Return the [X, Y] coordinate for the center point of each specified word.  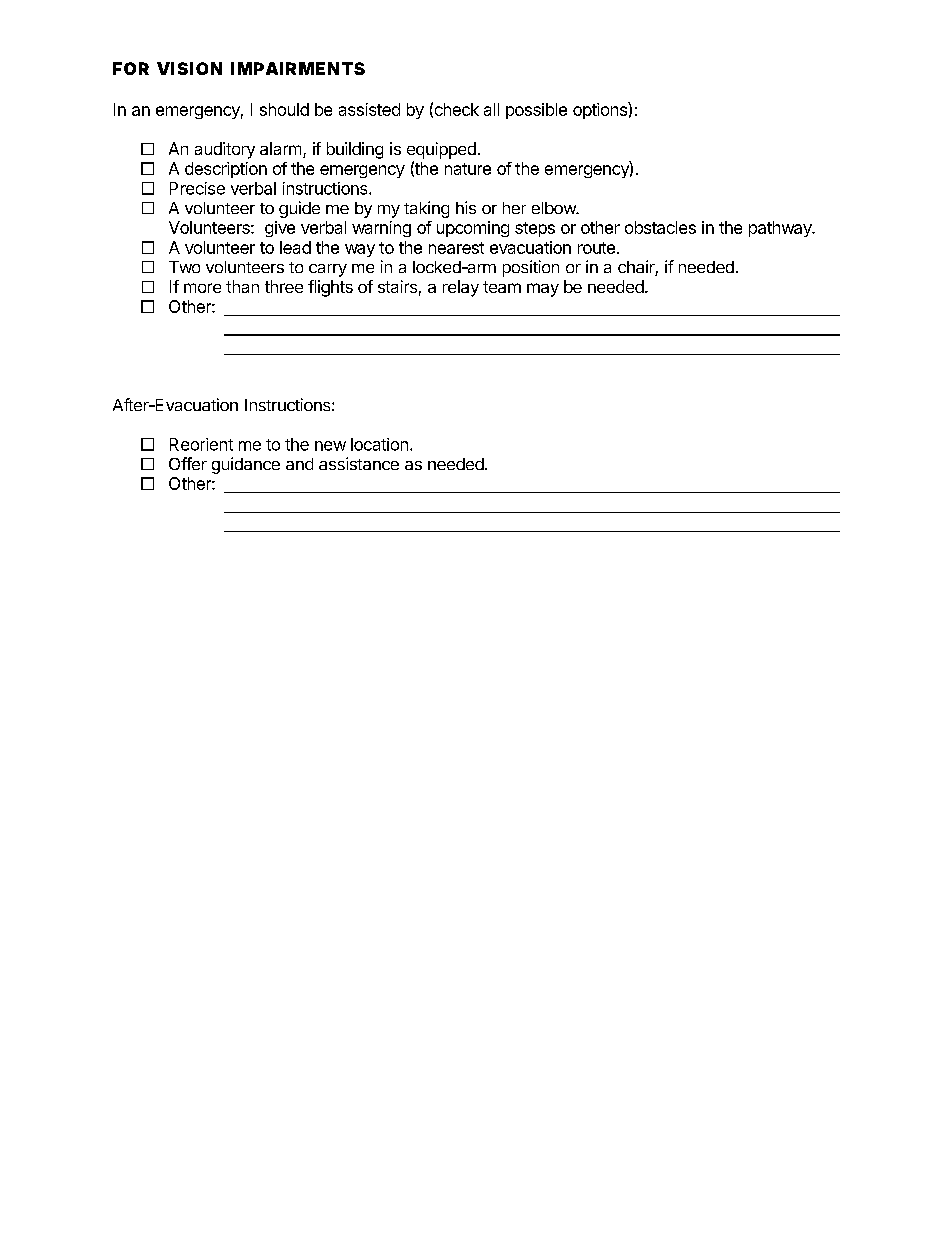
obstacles [660, 227]
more [202, 288]
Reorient [201, 444]
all [491, 109]
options [601, 110]
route [596, 248]
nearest [456, 248]
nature [468, 169]
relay [461, 288]
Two [184, 267]
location [379, 444]
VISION [189, 68]
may [543, 290]
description [226, 170]
